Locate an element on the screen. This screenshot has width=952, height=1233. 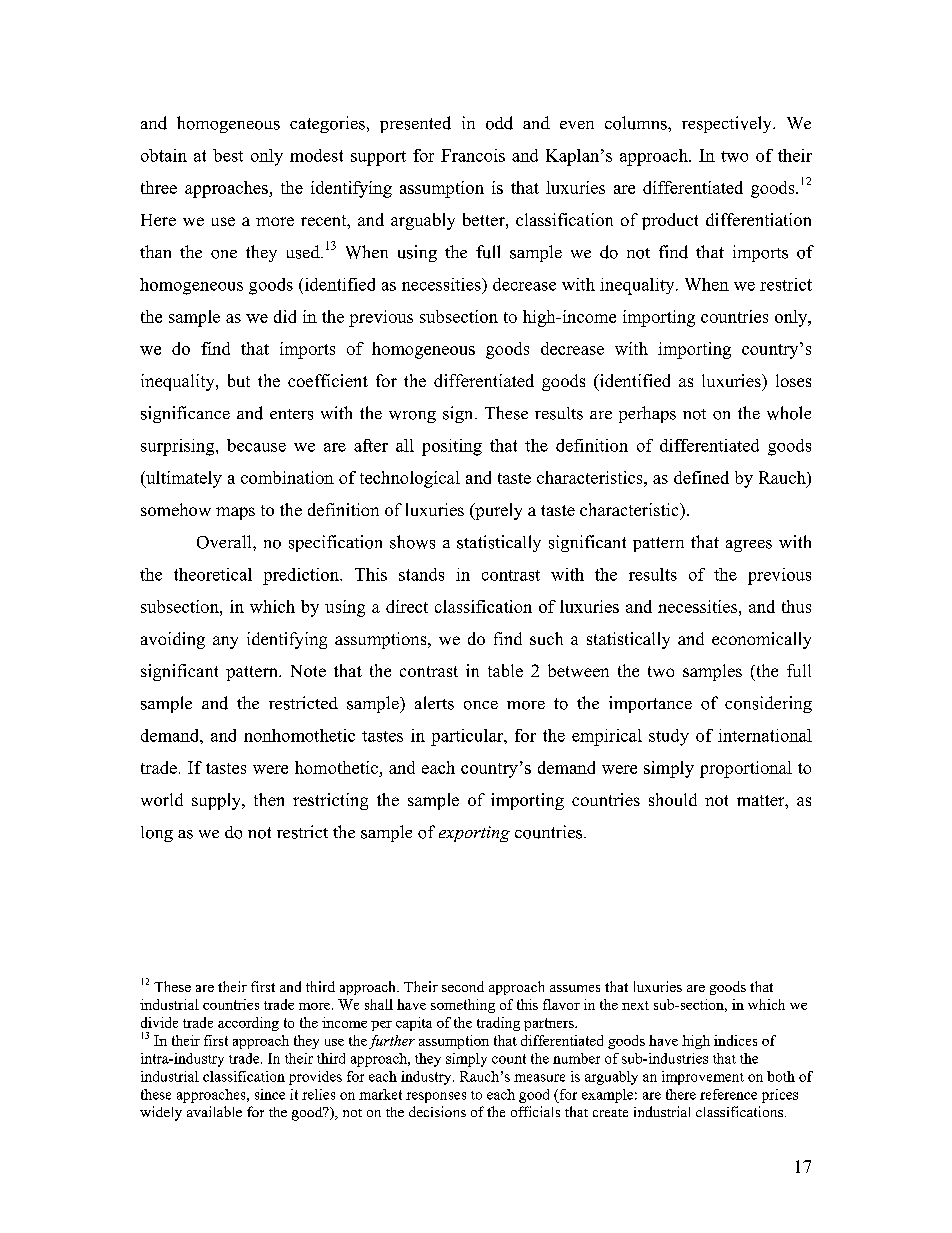
exporting is located at coordinates (474, 834).
